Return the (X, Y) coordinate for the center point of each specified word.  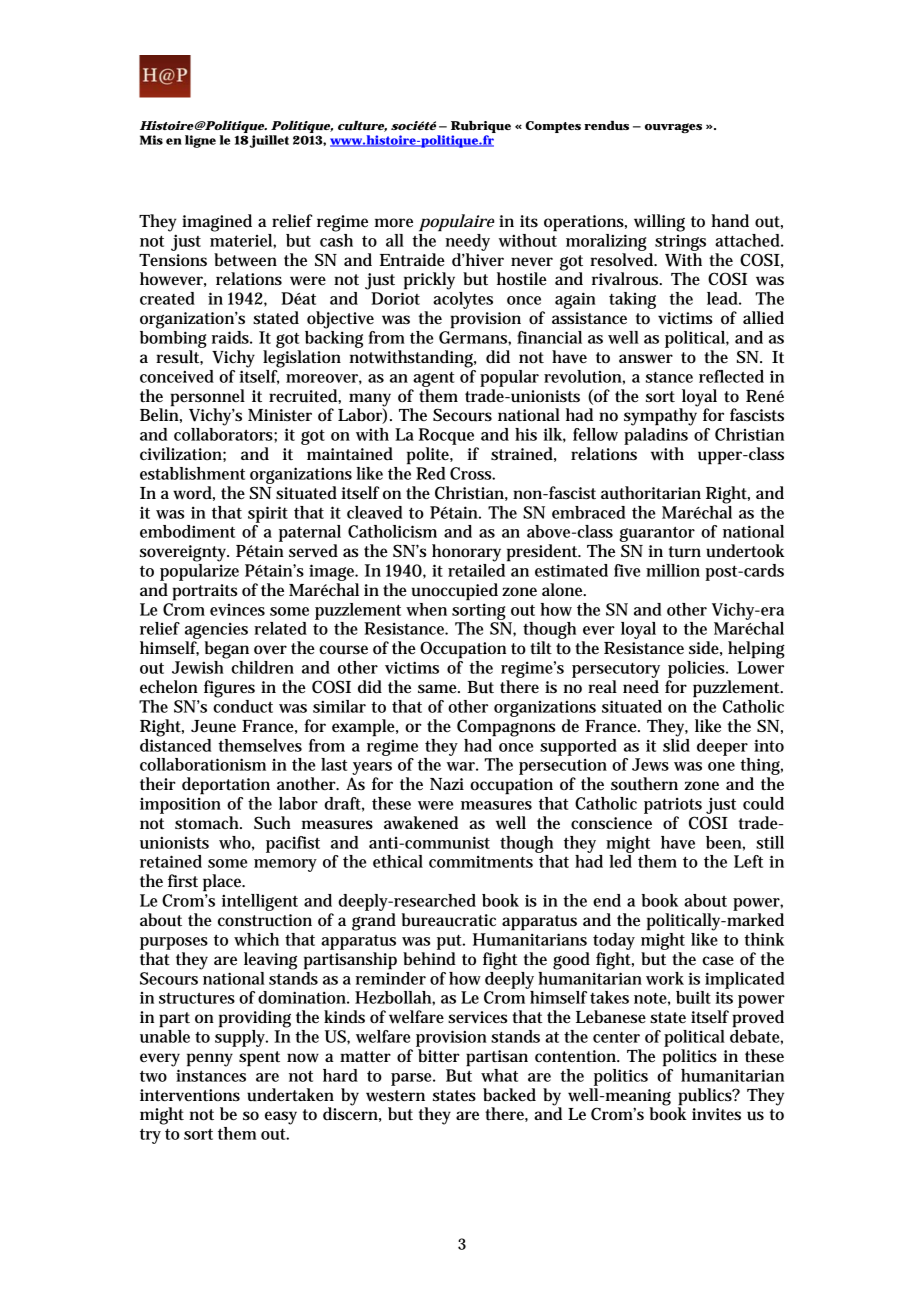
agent (434, 379)
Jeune (213, 726)
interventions (190, 1095)
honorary (466, 553)
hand (730, 220)
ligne (200, 141)
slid (676, 744)
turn (685, 552)
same (439, 688)
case (718, 961)
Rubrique (481, 128)
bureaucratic (449, 920)
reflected (731, 376)
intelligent (260, 902)
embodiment (187, 531)
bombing (173, 338)
